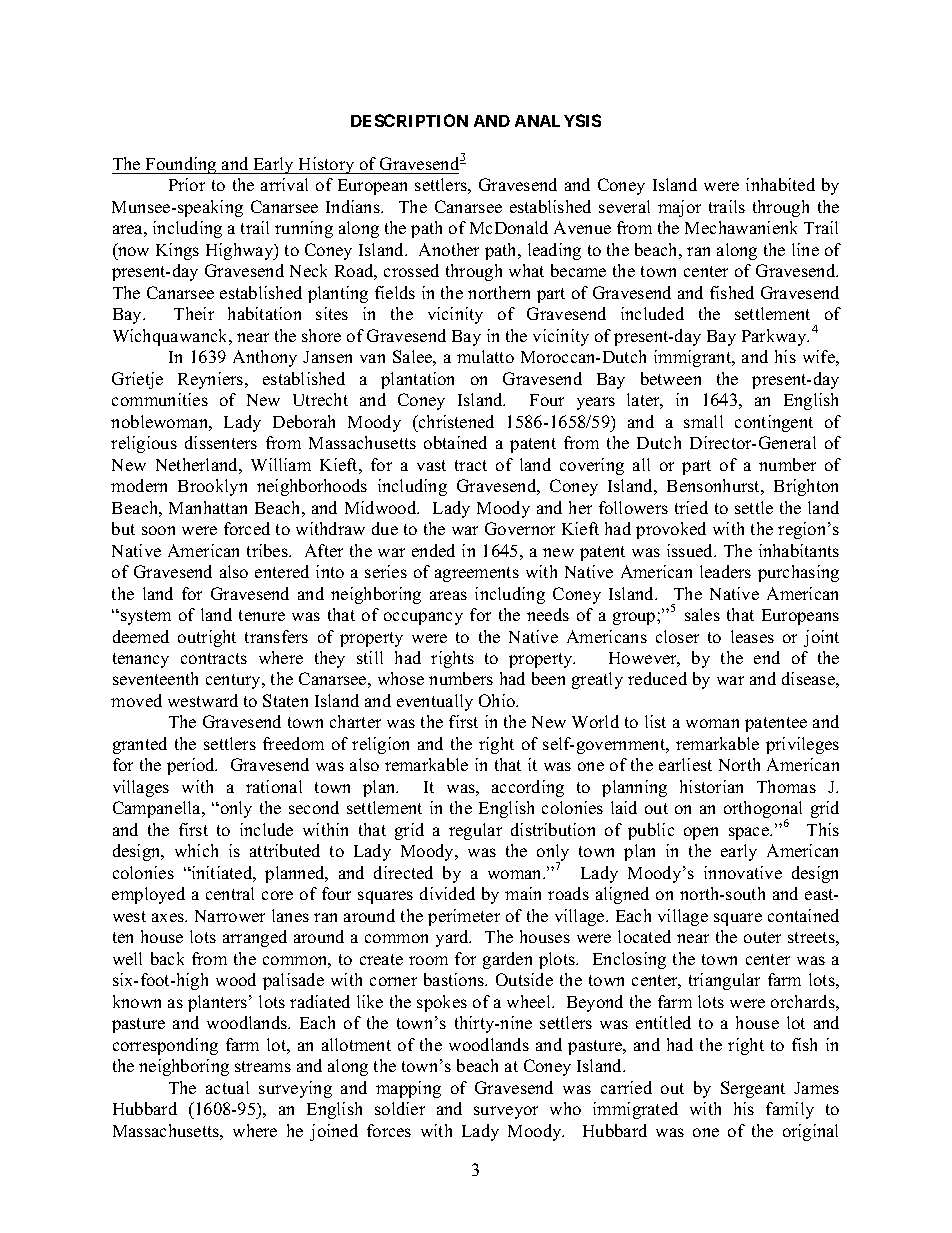  What do you see at coordinates (780, 184) in the page?
I see `inhabited` at bounding box center [780, 184].
